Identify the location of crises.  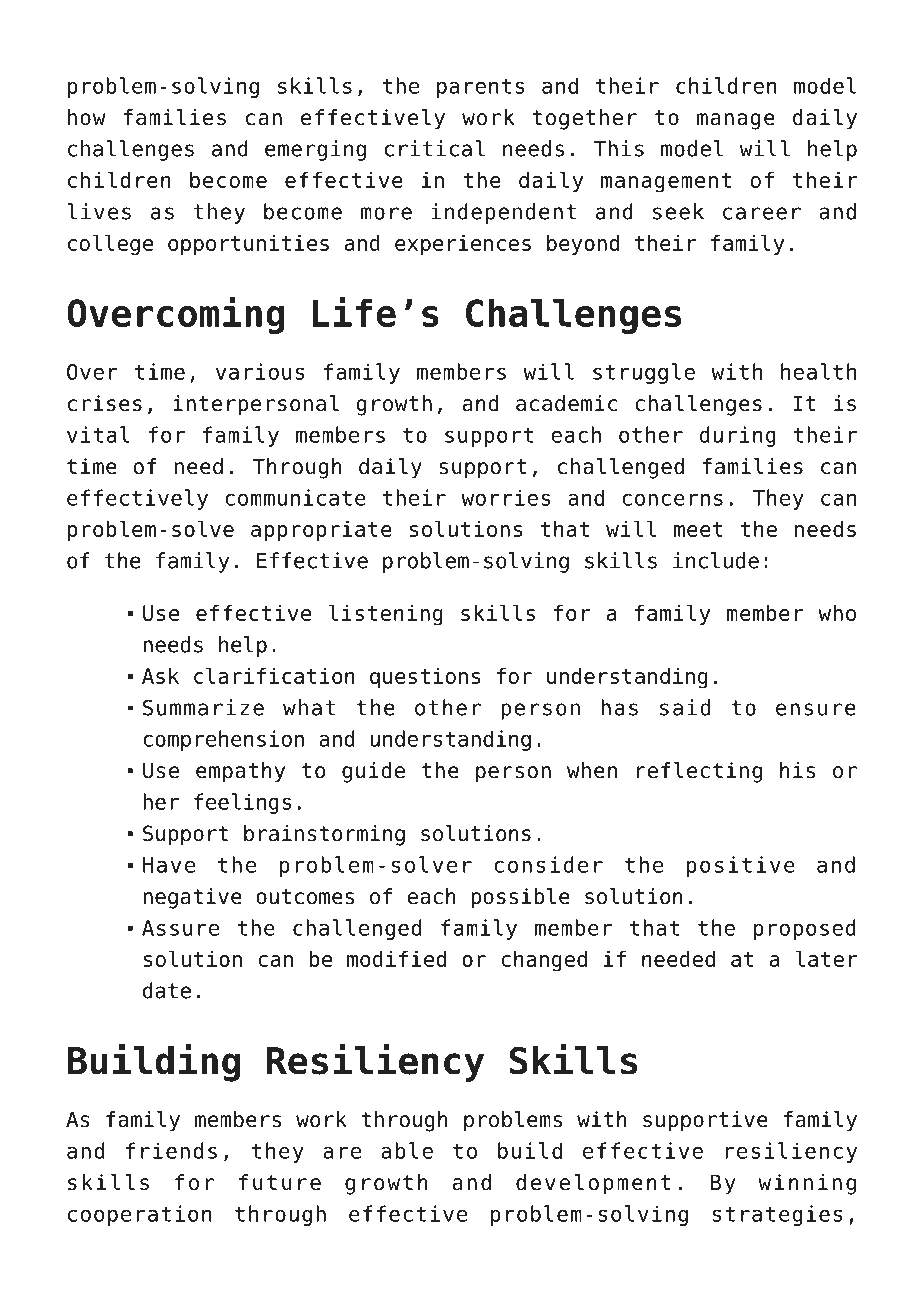
(105, 403).
